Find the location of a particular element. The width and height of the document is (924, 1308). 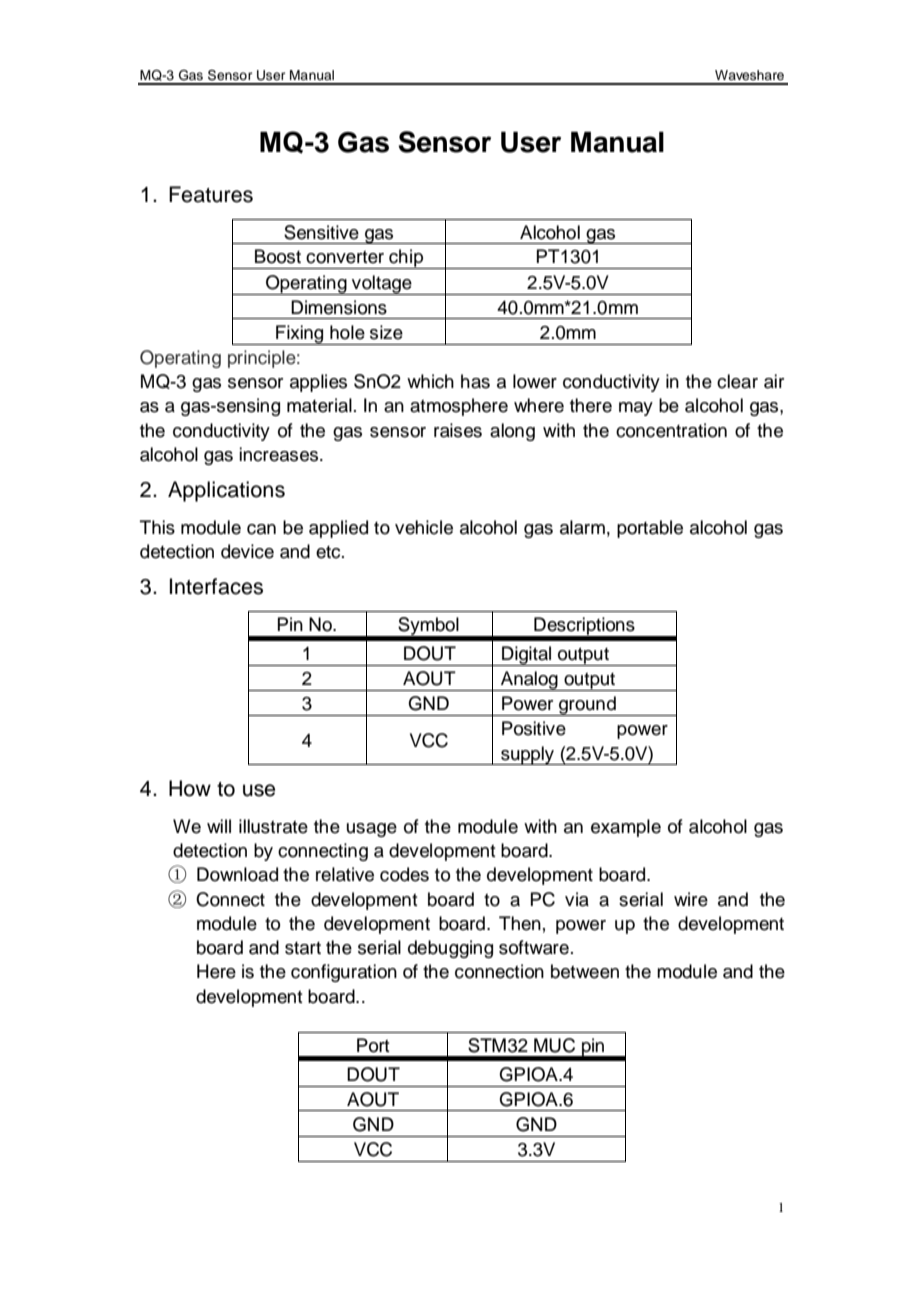

MUC is located at coordinates (554, 1045).
